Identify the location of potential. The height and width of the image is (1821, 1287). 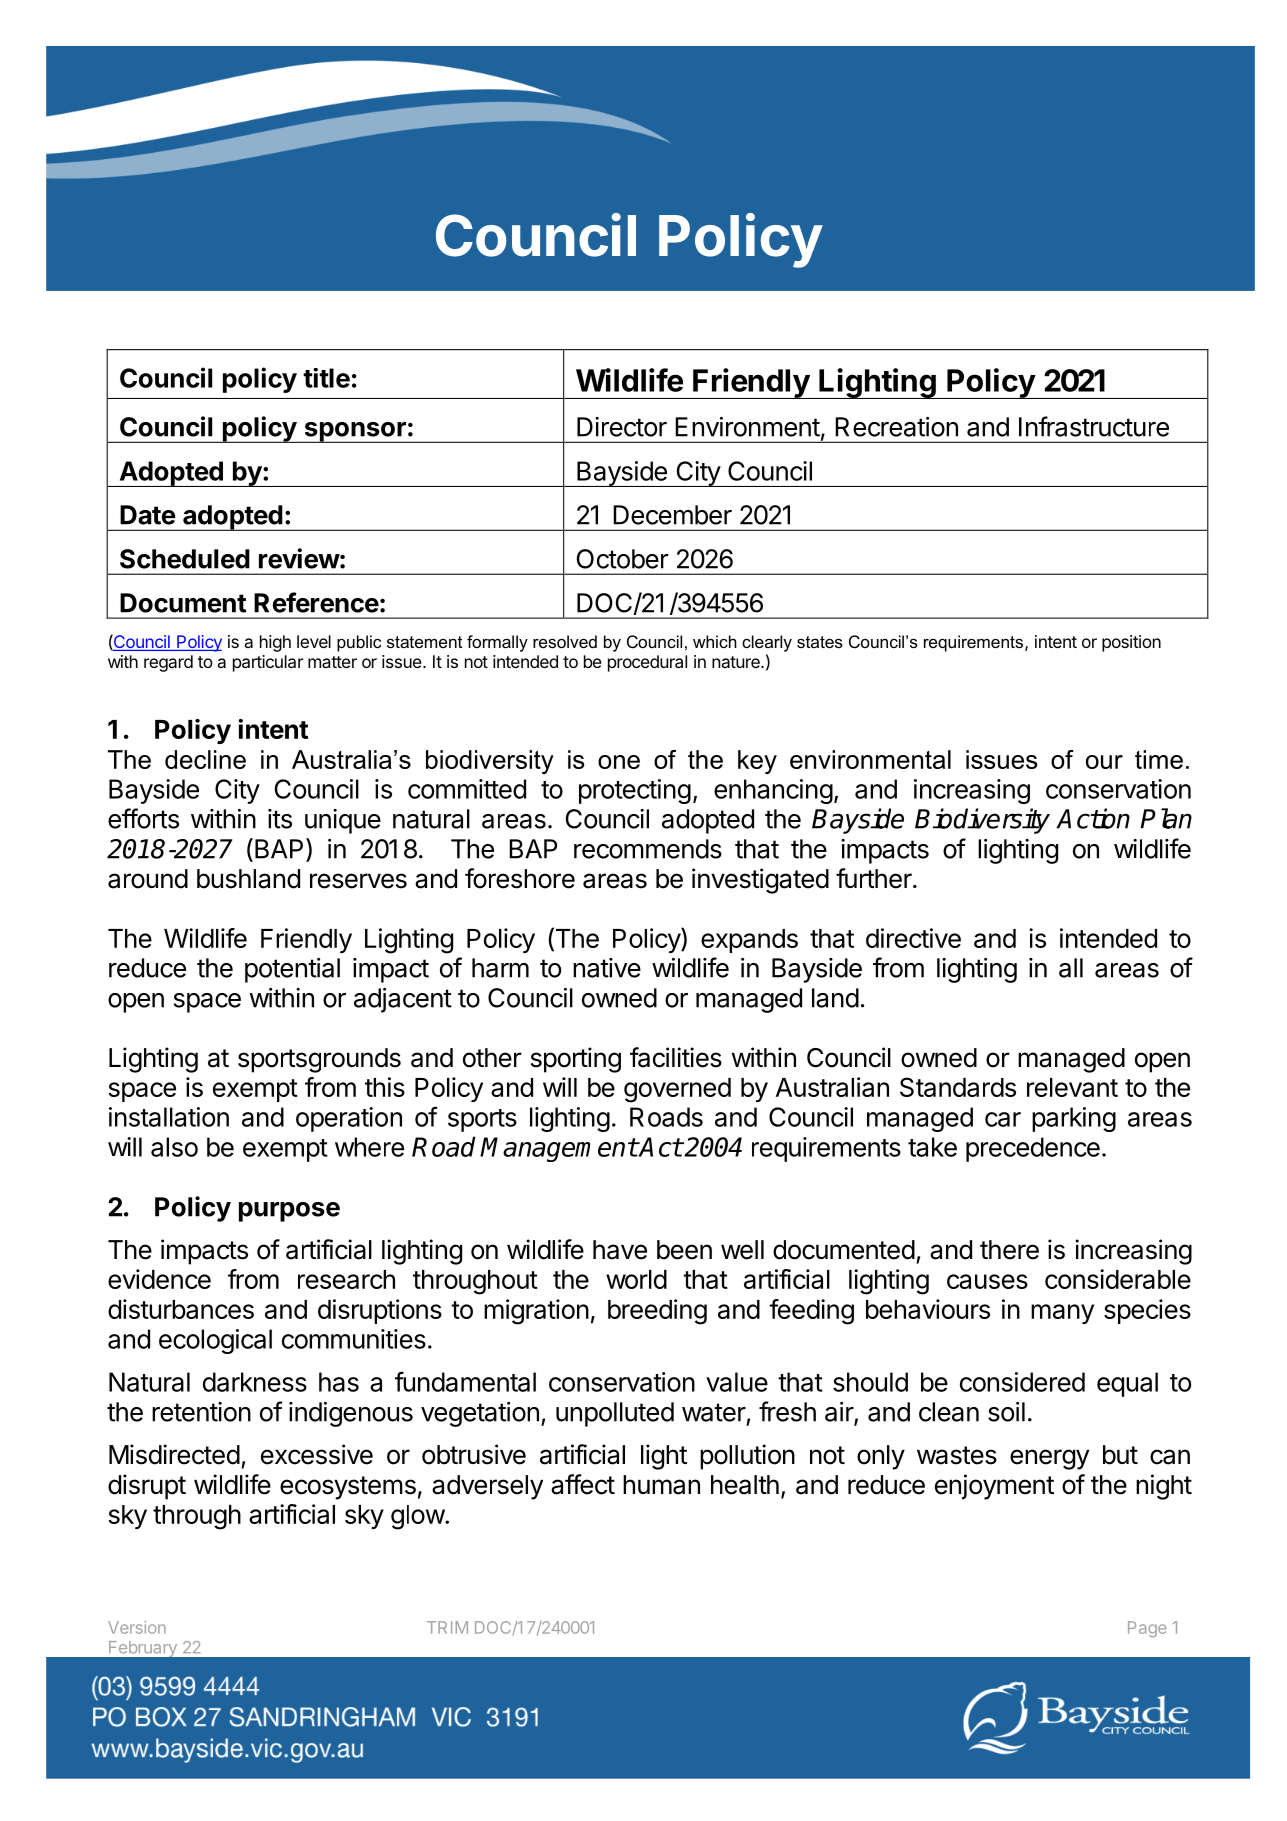
(292, 970).
